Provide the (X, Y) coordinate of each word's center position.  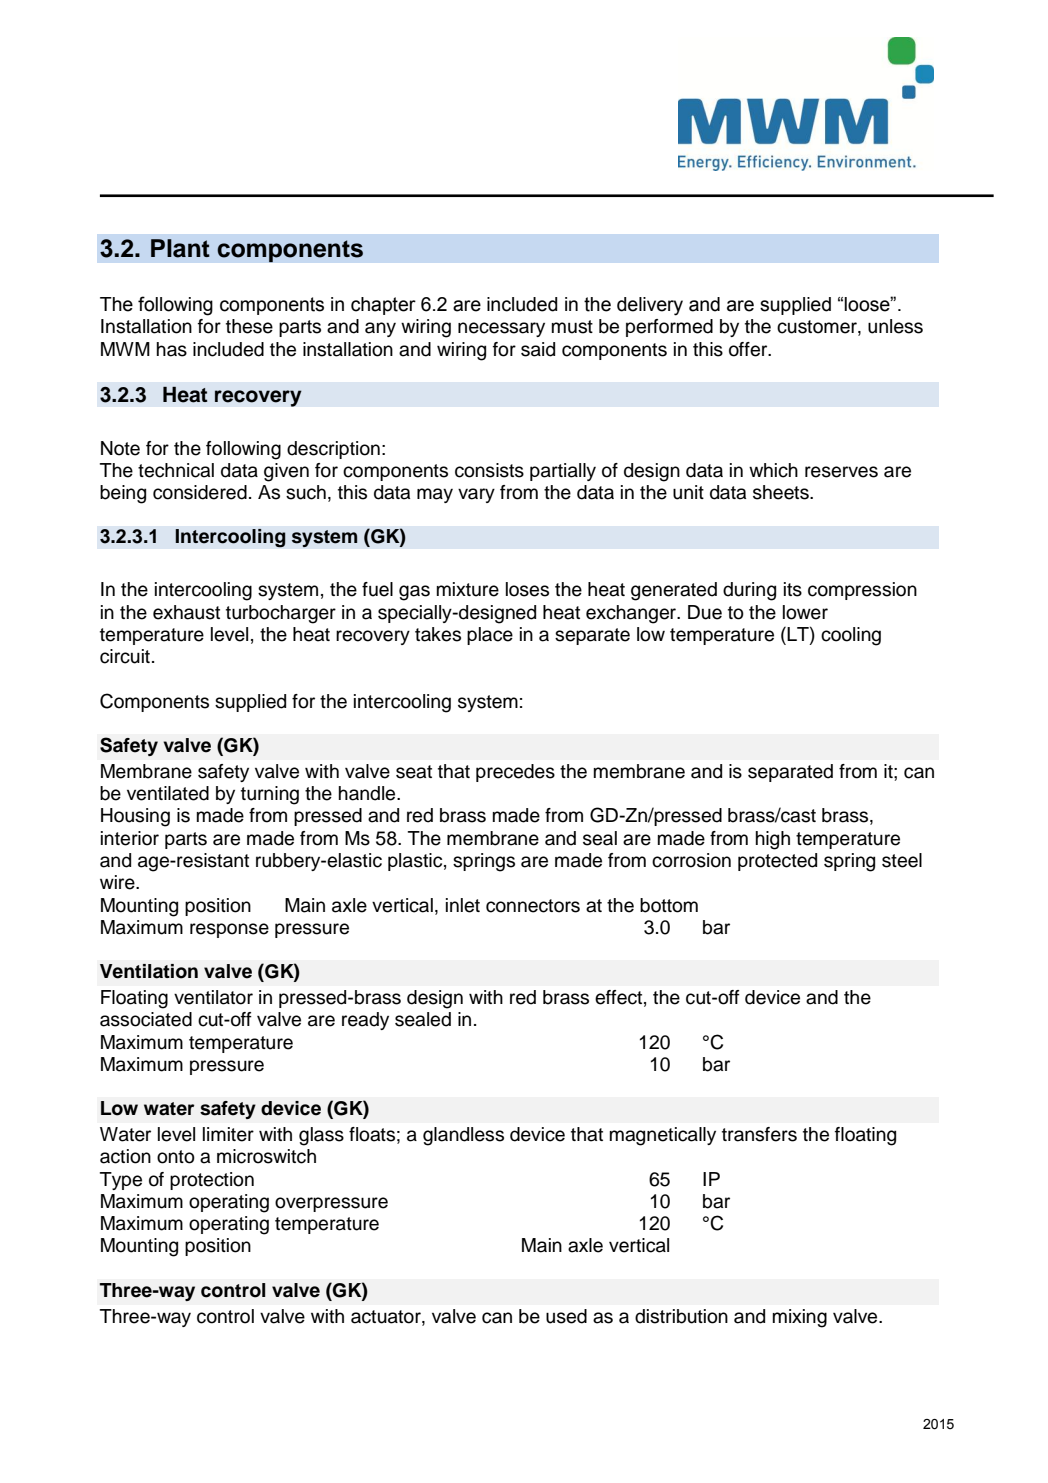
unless (895, 326)
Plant (180, 248)
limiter (228, 1134)
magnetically (663, 1136)
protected (777, 862)
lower (805, 612)
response (229, 930)
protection (212, 1181)
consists (489, 470)
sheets (782, 492)
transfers (759, 1134)
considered (200, 492)
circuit (125, 656)
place (490, 636)
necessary (501, 329)
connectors (533, 906)
